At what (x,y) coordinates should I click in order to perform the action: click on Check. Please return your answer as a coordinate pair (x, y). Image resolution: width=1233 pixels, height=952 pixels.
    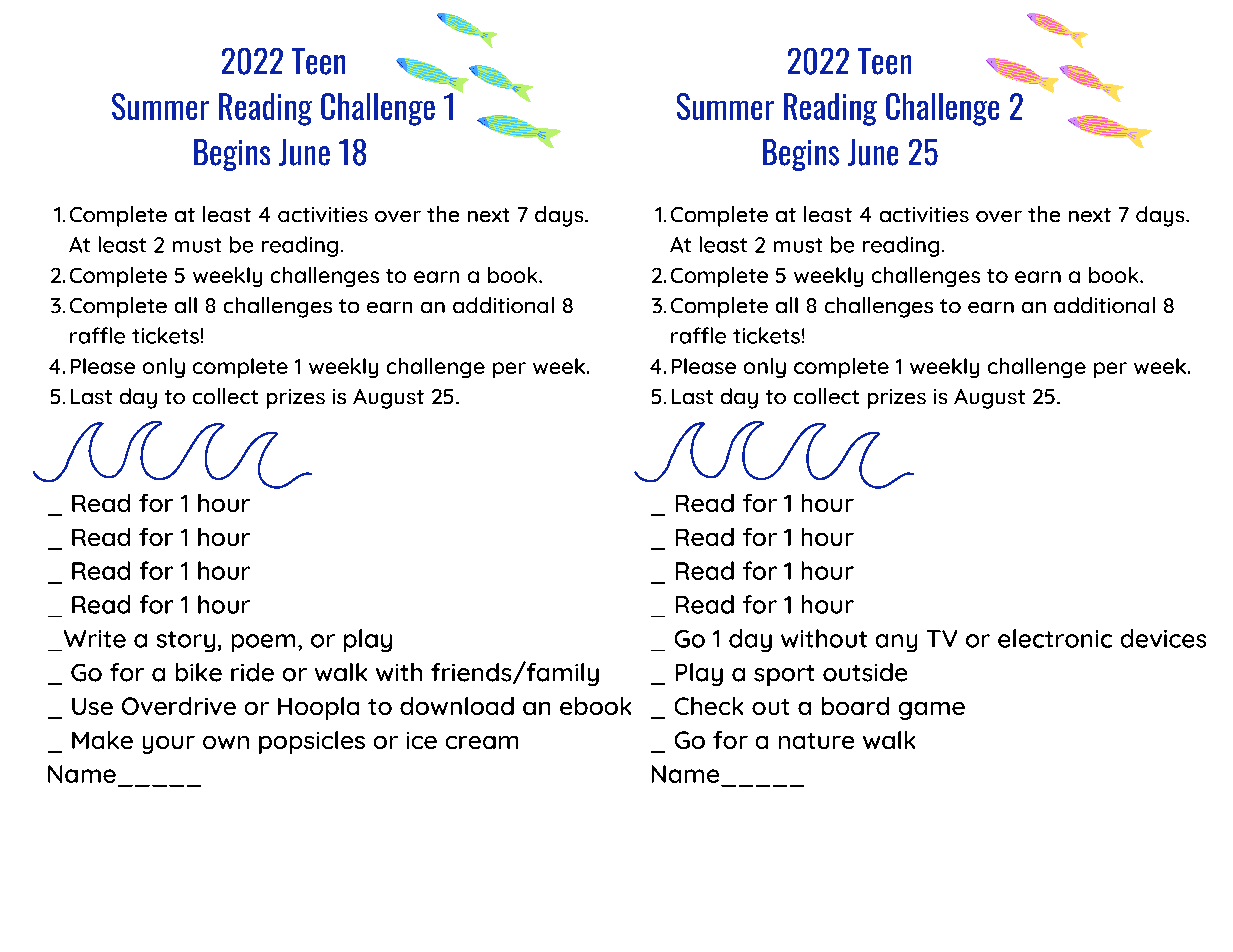
    Looking at the image, I should click on (709, 706).
